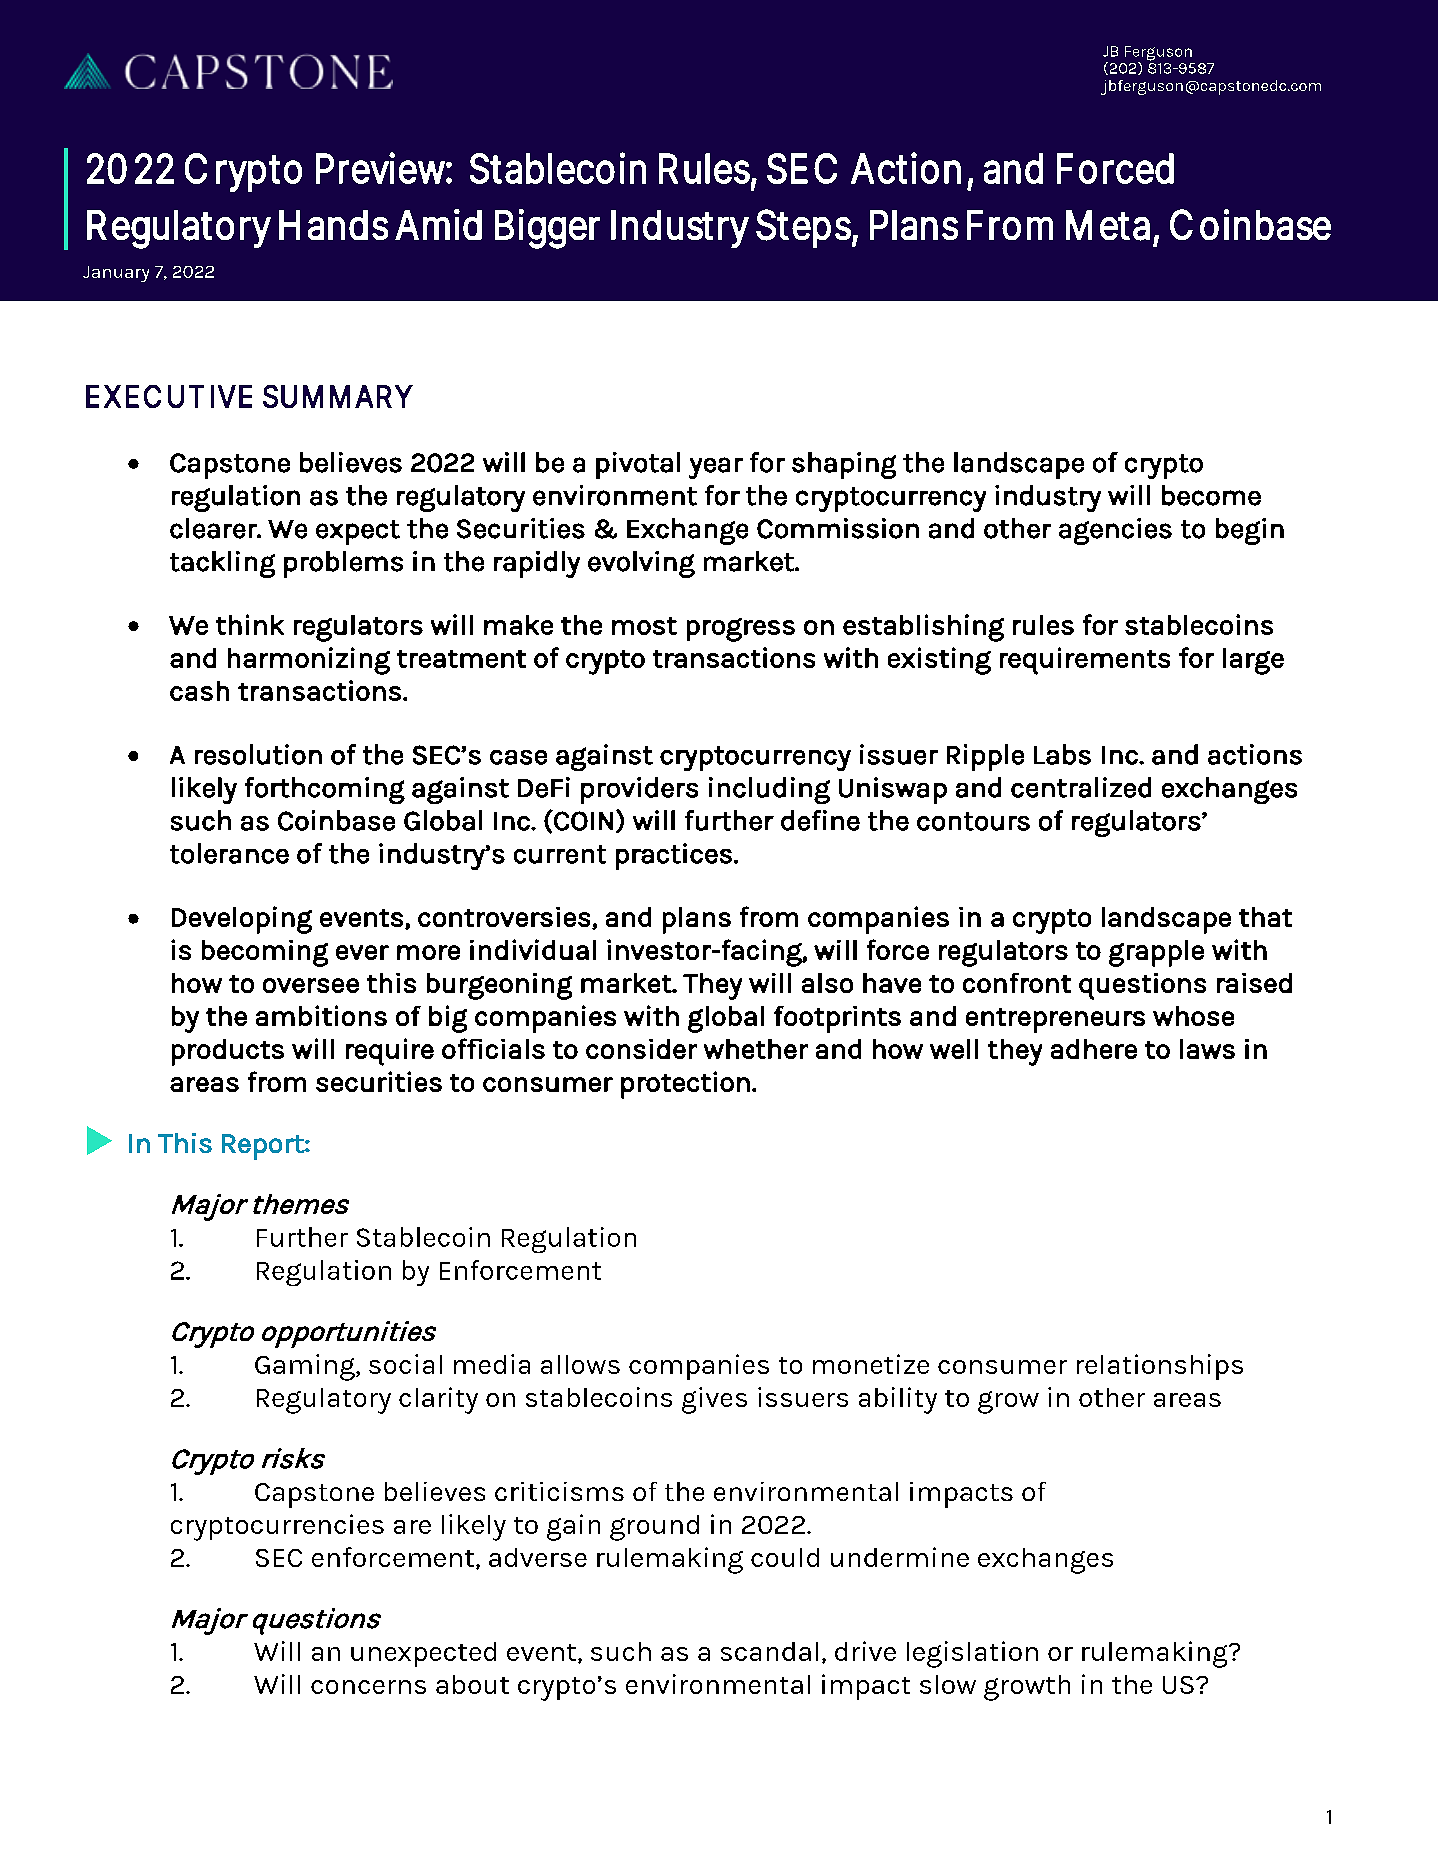  What do you see at coordinates (641, 564) in the image?
I see `evolving` at bounding box center [641, 564].
